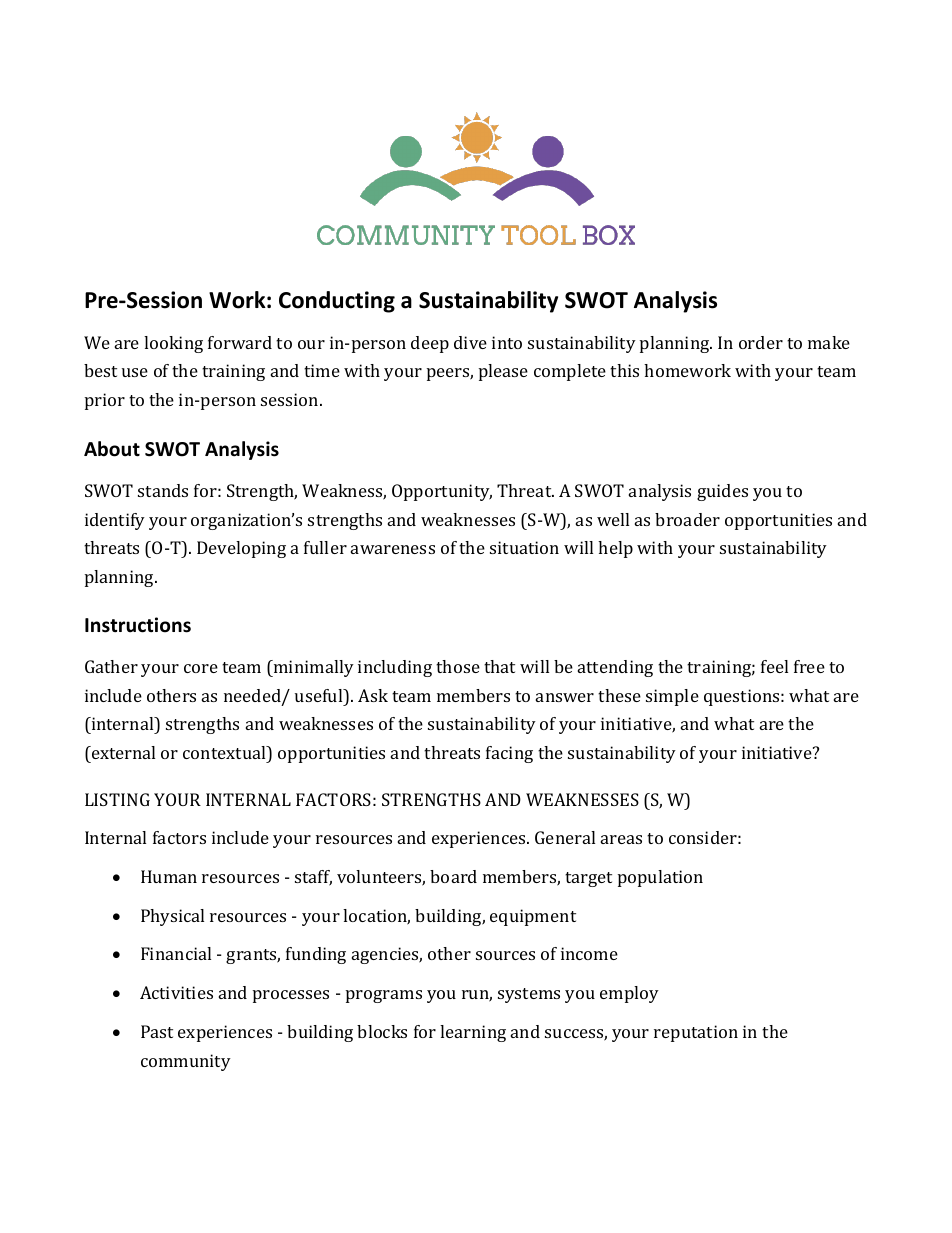  I want to click on stands, so click(163, 490).
